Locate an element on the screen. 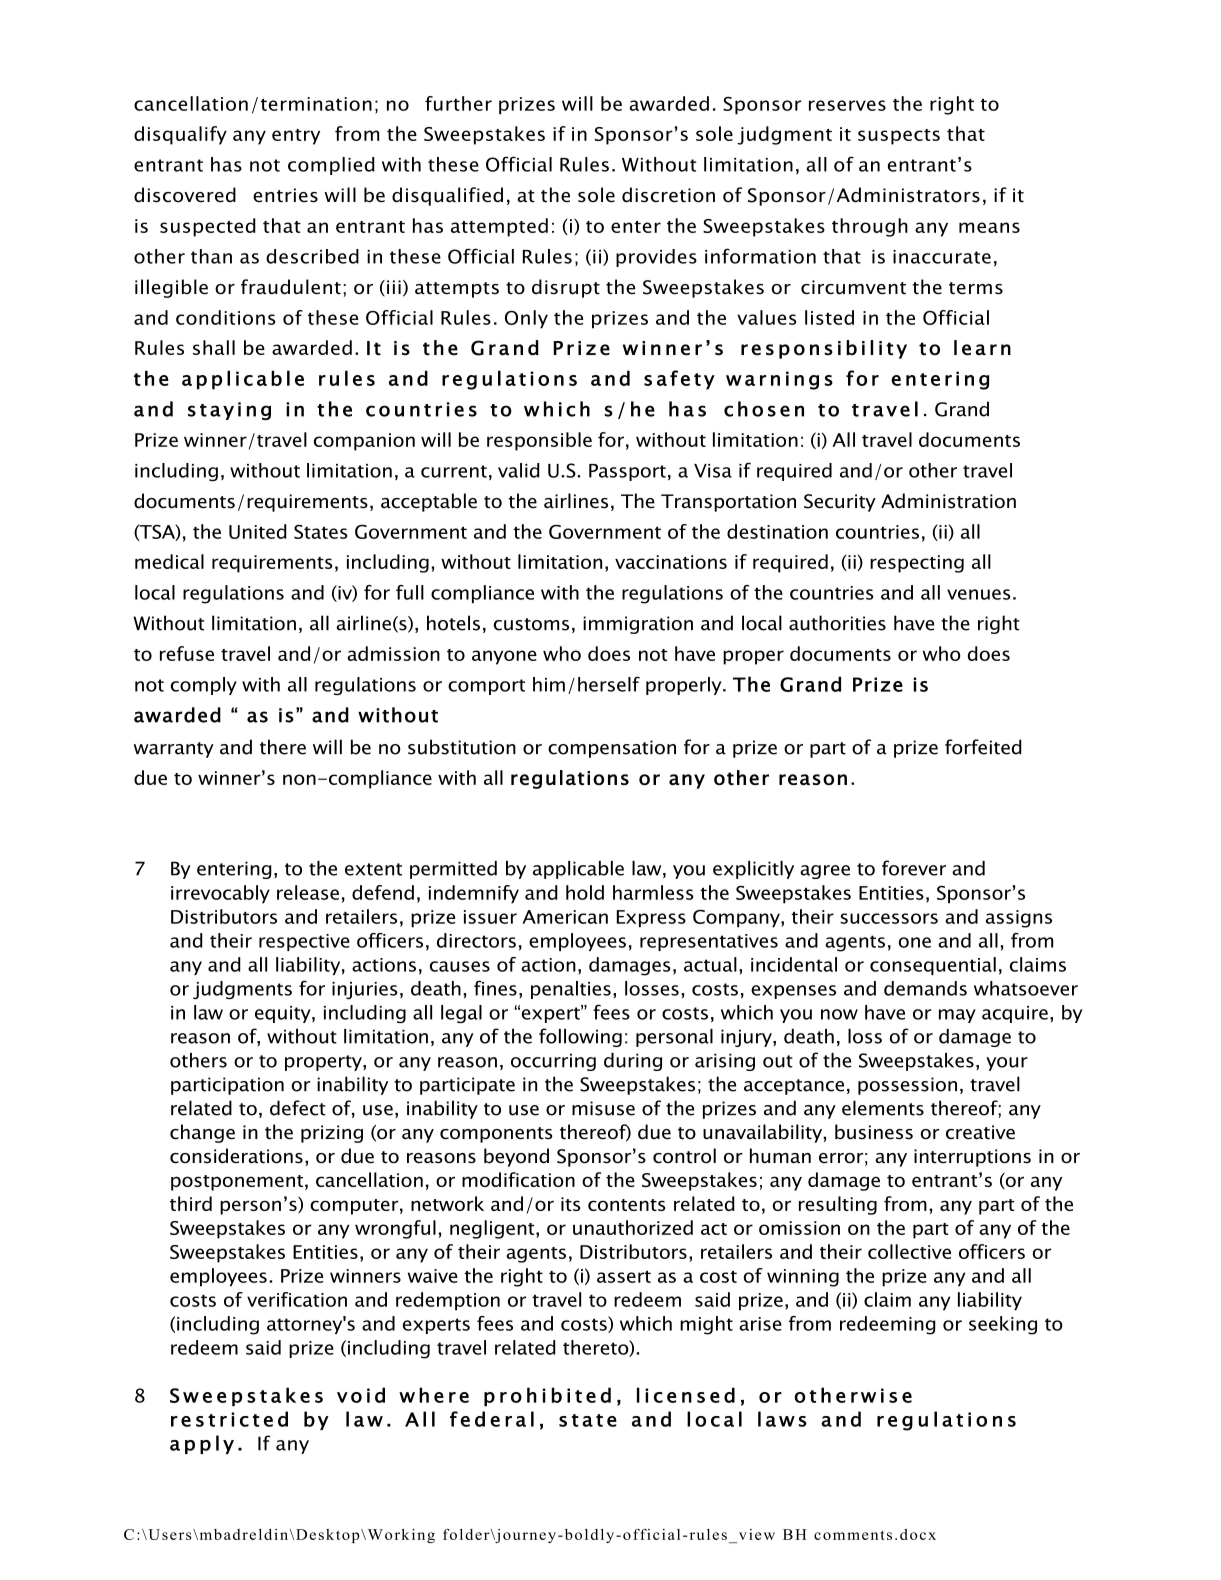 The width and height of the screenshot is (1221, 1580). release is located at coordinates (308, 892).
